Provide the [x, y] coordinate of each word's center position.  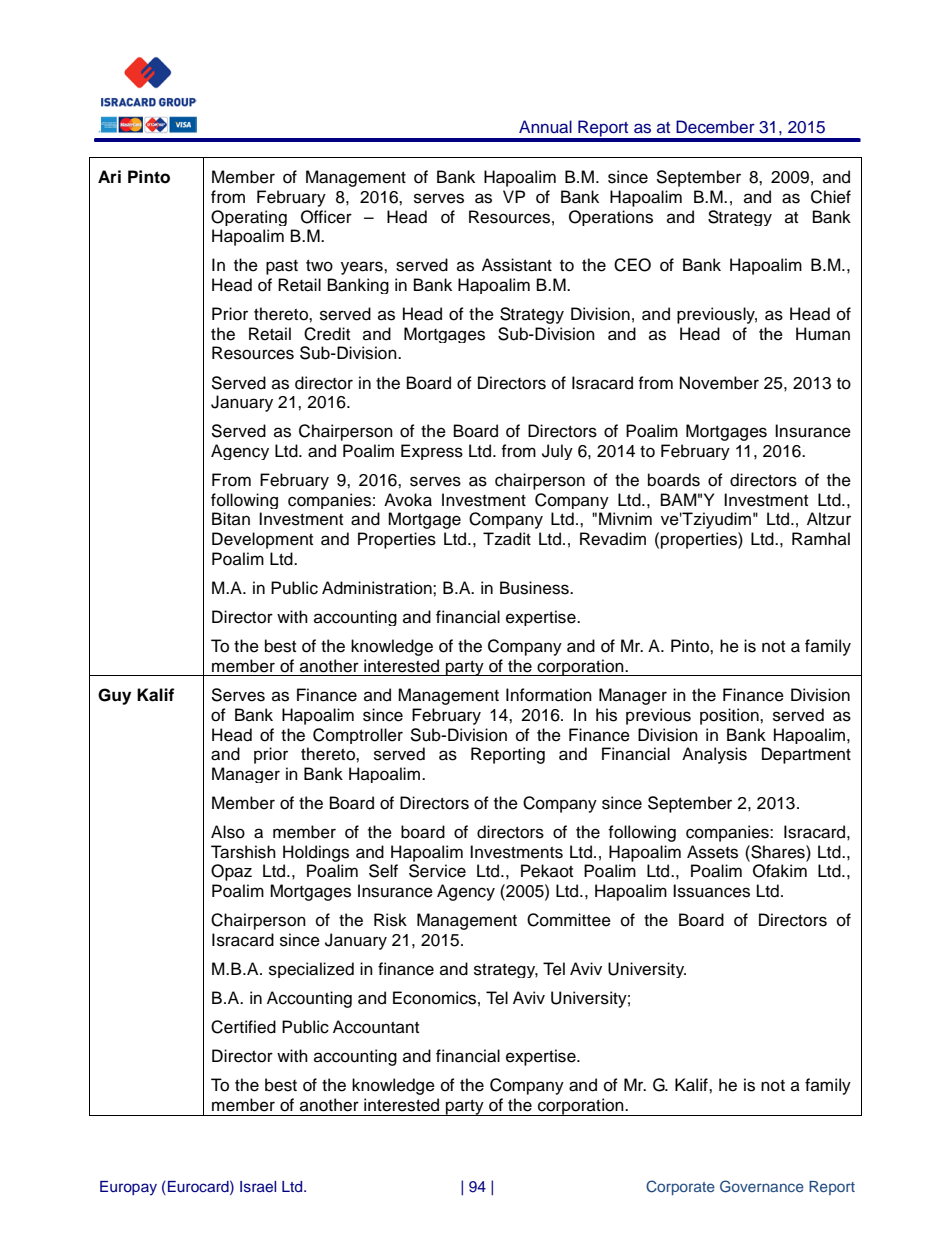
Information [549, 695]
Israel [258, 1187]
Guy [114, 696]
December [715, 127]
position [730, 716]
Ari [109, 176]
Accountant [376, 1027]
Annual [545, 126]
